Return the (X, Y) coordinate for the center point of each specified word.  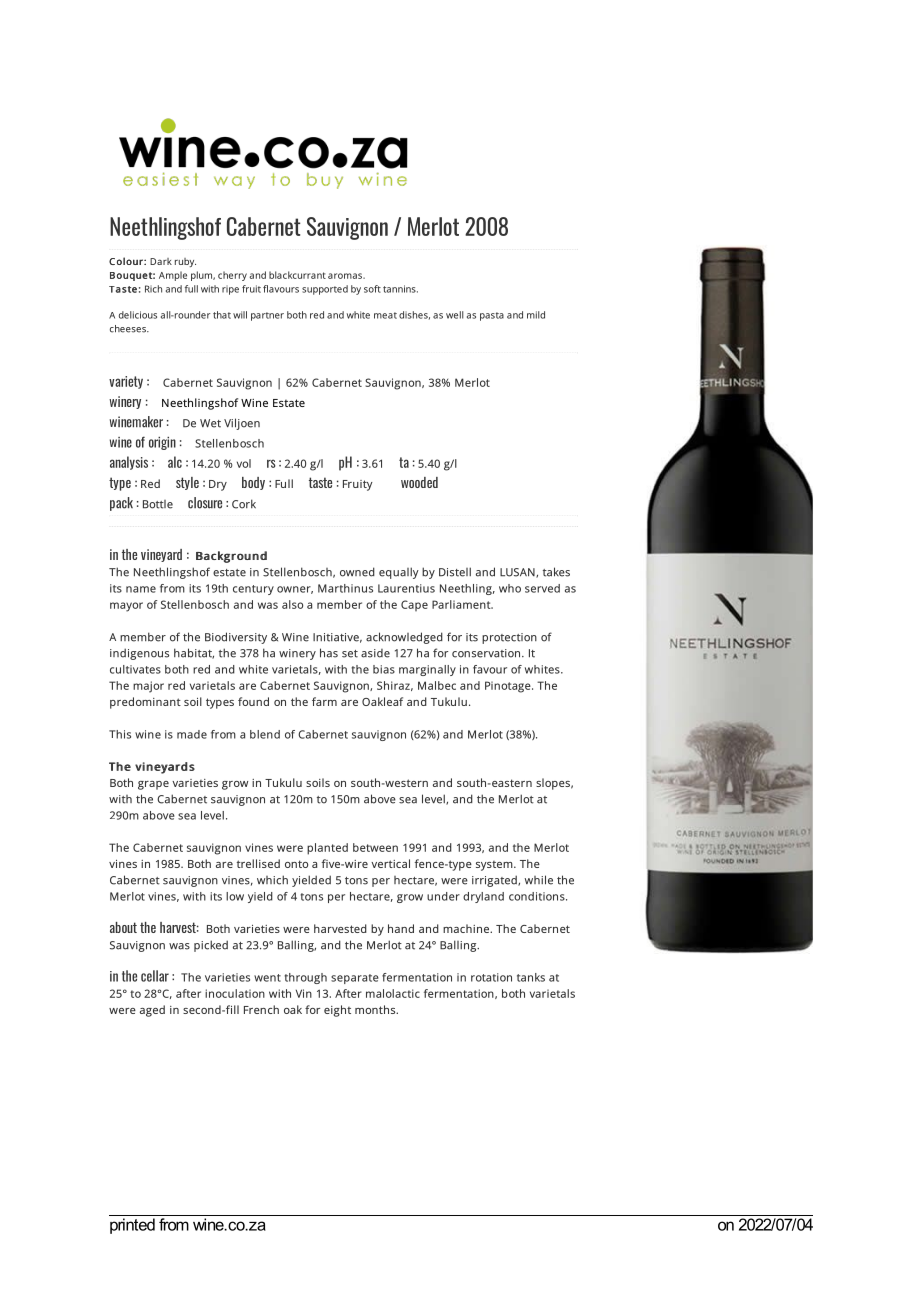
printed (132, 1226)
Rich (153, 289)
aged (152, 1011)
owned (357, 572)
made (192, 734)
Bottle (158, 504)
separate (355, 979)
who (510, 588)
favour (490, 669)
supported (325, 290)
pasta (492, 316)
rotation (491, 977)
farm (324, 701)
